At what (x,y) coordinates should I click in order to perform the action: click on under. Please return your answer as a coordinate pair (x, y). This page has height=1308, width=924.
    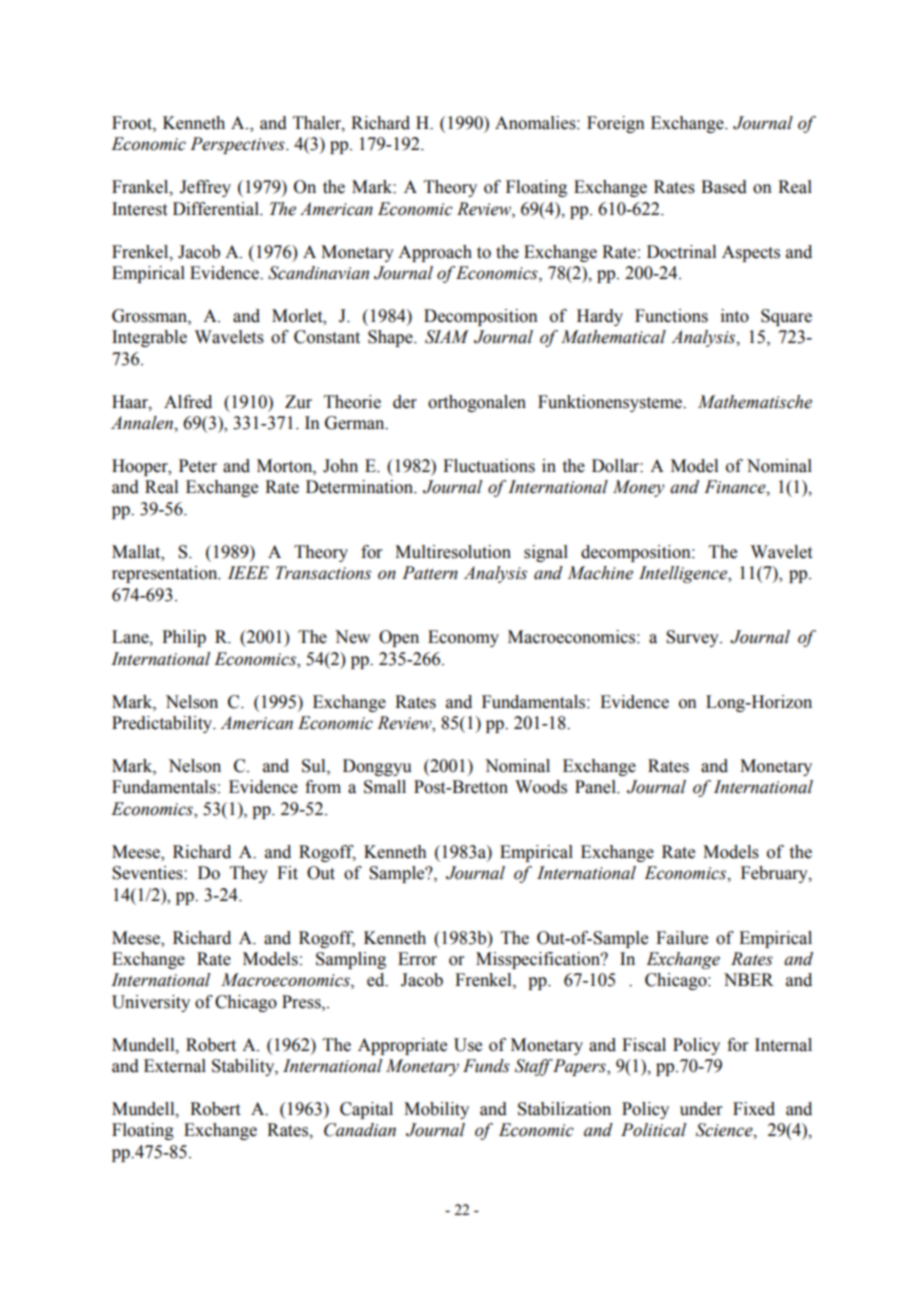
    Looking at the image, I should click on (701, 1109).
